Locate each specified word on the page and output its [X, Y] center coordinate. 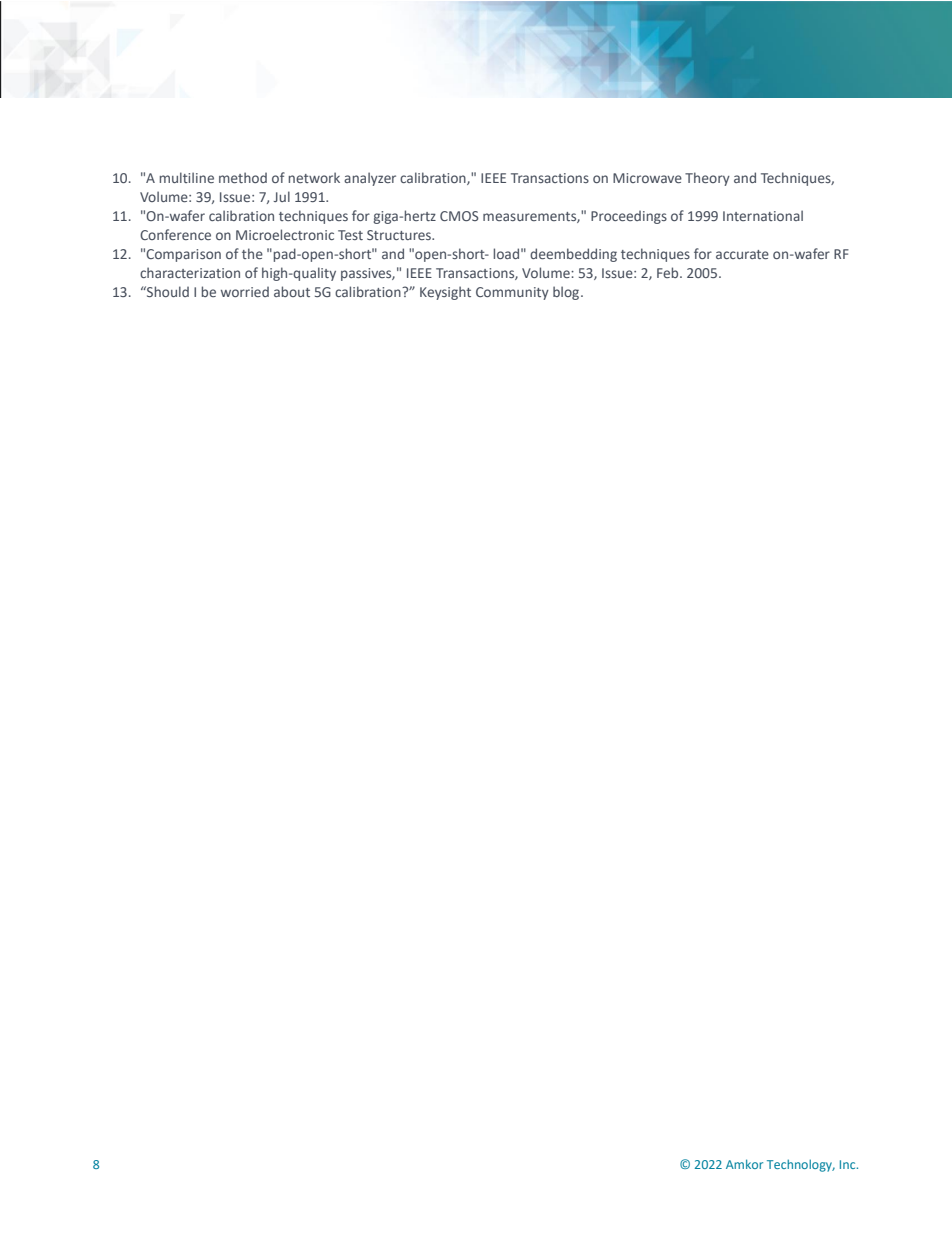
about [292, 291]
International [763, 215]
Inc [849, 1164]
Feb [669, 272]
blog [567, 293]
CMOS [459, 216]
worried [245, 292]
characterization [190, 272]
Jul [281, 196]
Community [512, 293]
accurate [742, 254]
